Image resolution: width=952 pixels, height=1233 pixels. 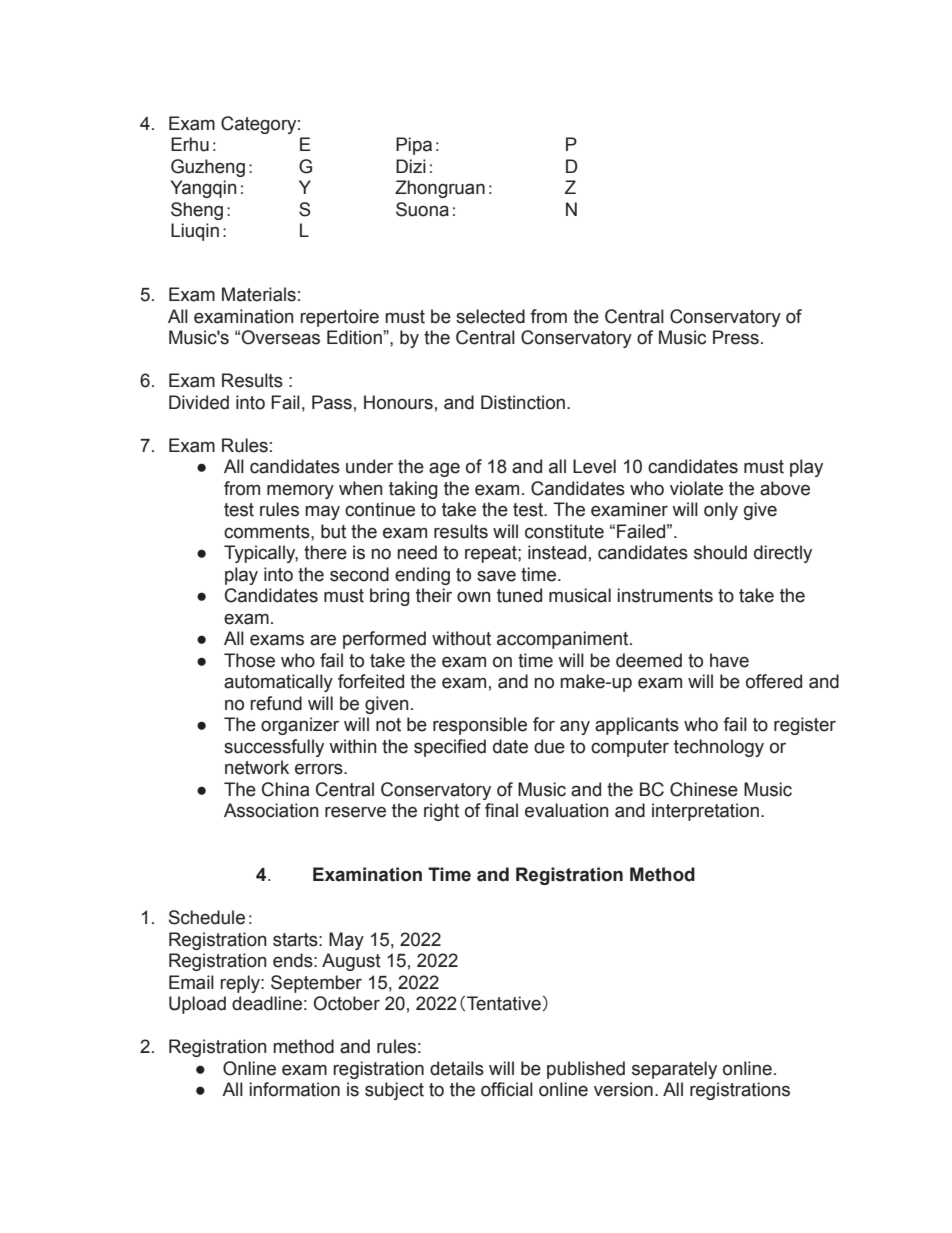 What do you see at coordinates (729, 660) in the screenshot?
I see `have` at bounding box center [729, 660].
